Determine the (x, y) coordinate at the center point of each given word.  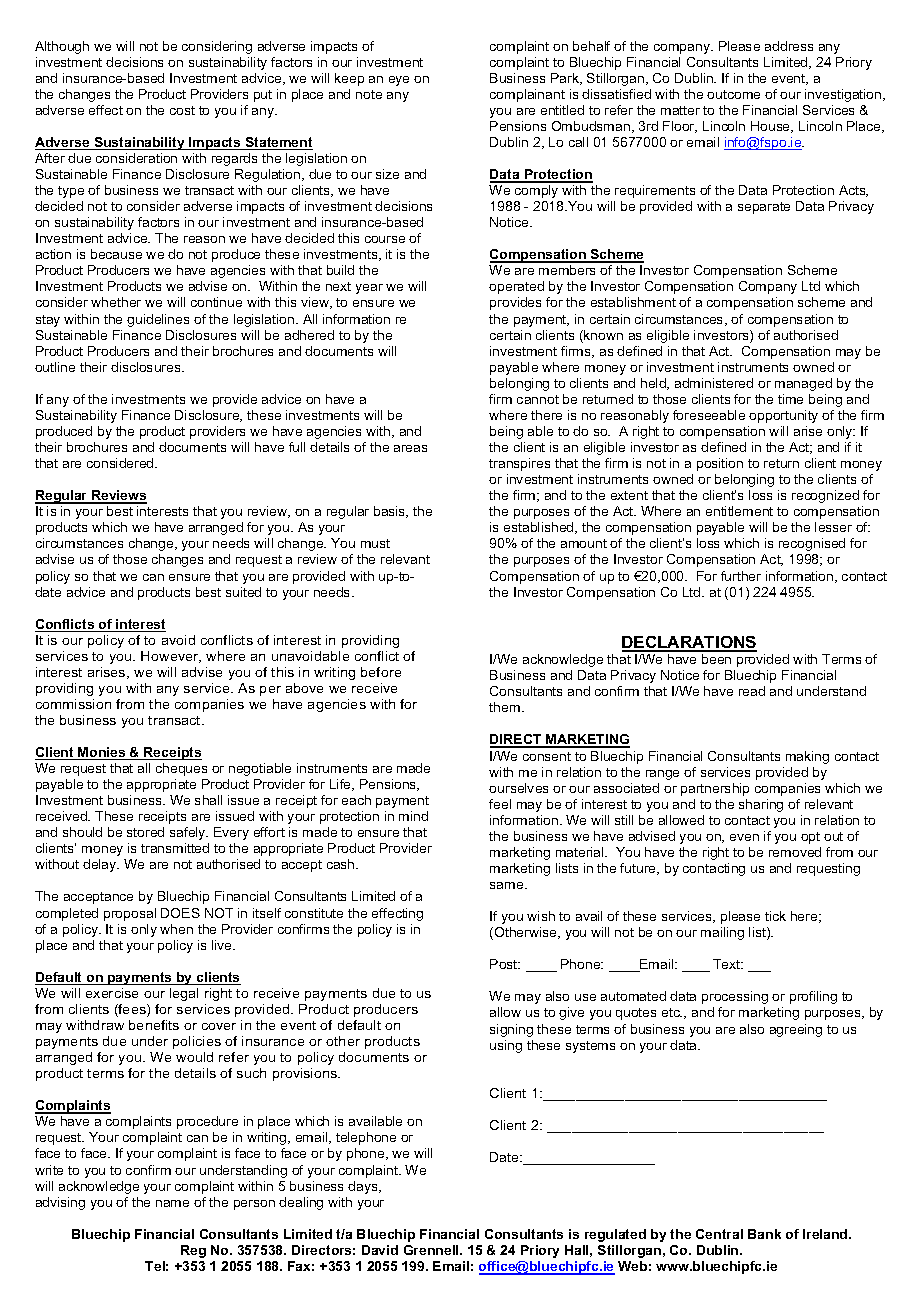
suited (243, 592)
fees (132, 1010)
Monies (102, 753)
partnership (715, 789)
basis (391, 512)
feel (500, 804)
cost (182, 110)
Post (505, 964)
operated (516, 287)
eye (399, 81)
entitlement (739, 511)
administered (714, 383)
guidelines (158, 320)
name (172, 1203)
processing (735, 997)
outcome (733, 94)
